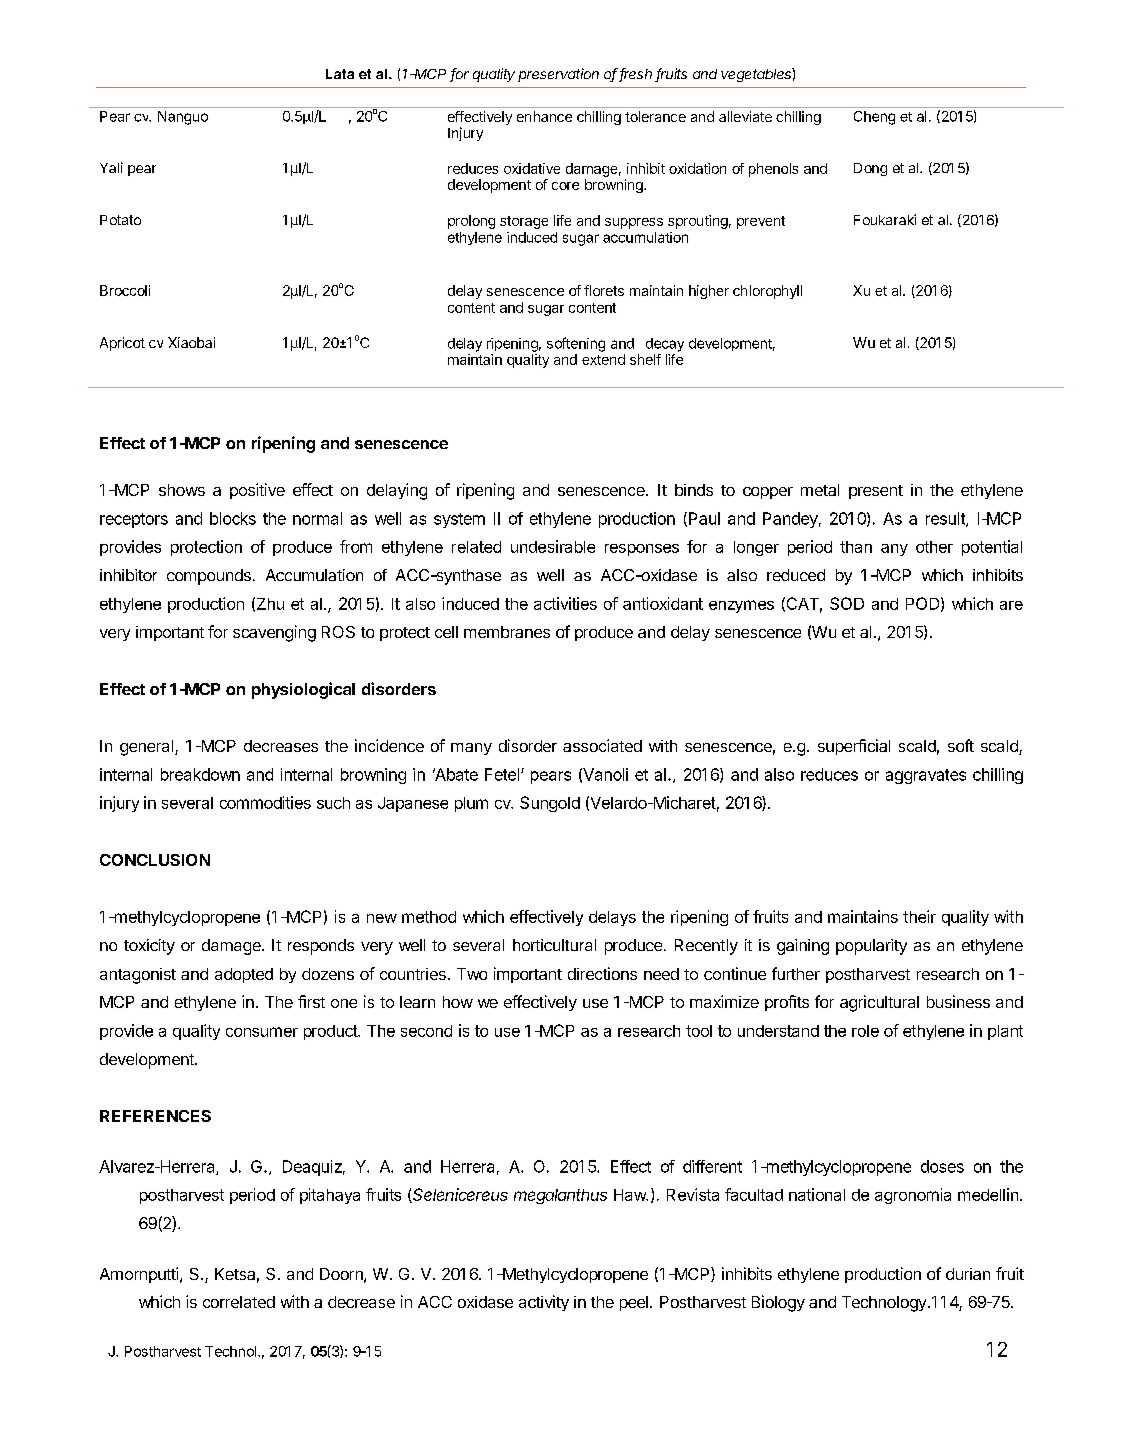 Image resolution: width=1122 pixels, height=1452 pixels. What do you see at coordinates (602, 745) in the document?
I see `associated` at bounding box center [602, 745].
